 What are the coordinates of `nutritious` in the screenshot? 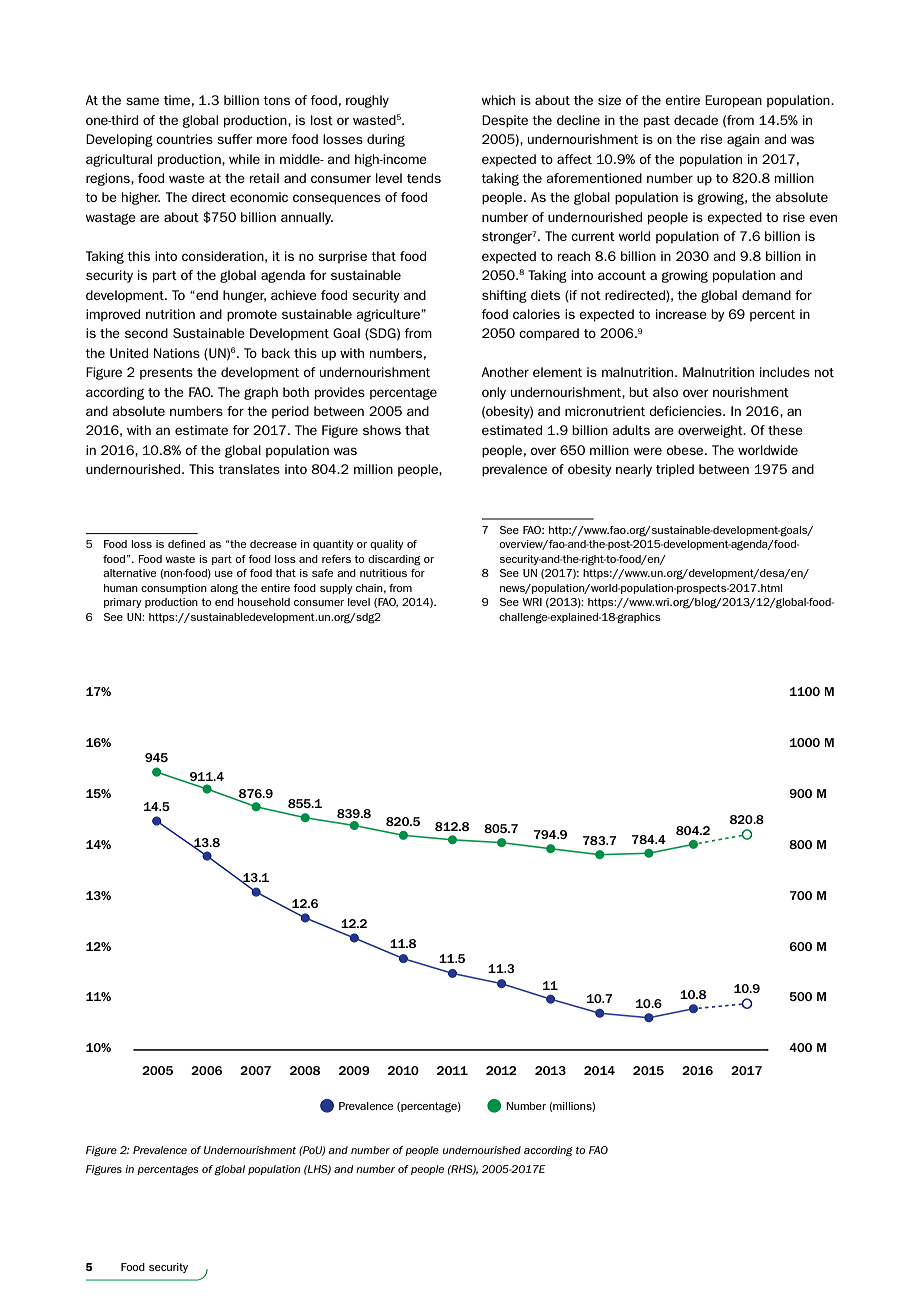 It's located at (383, 573).
